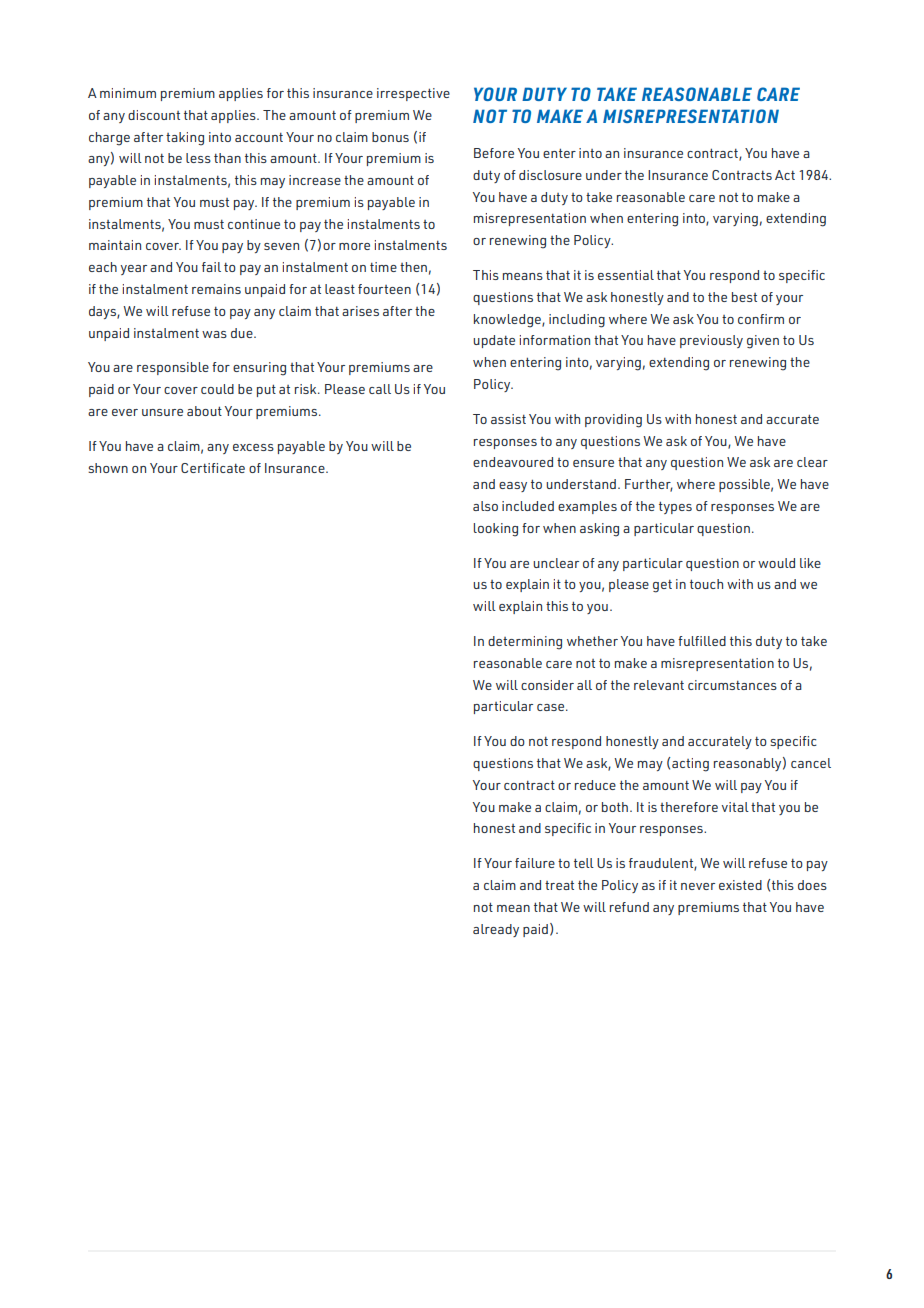  I want to click on already, so click(496, 930).
